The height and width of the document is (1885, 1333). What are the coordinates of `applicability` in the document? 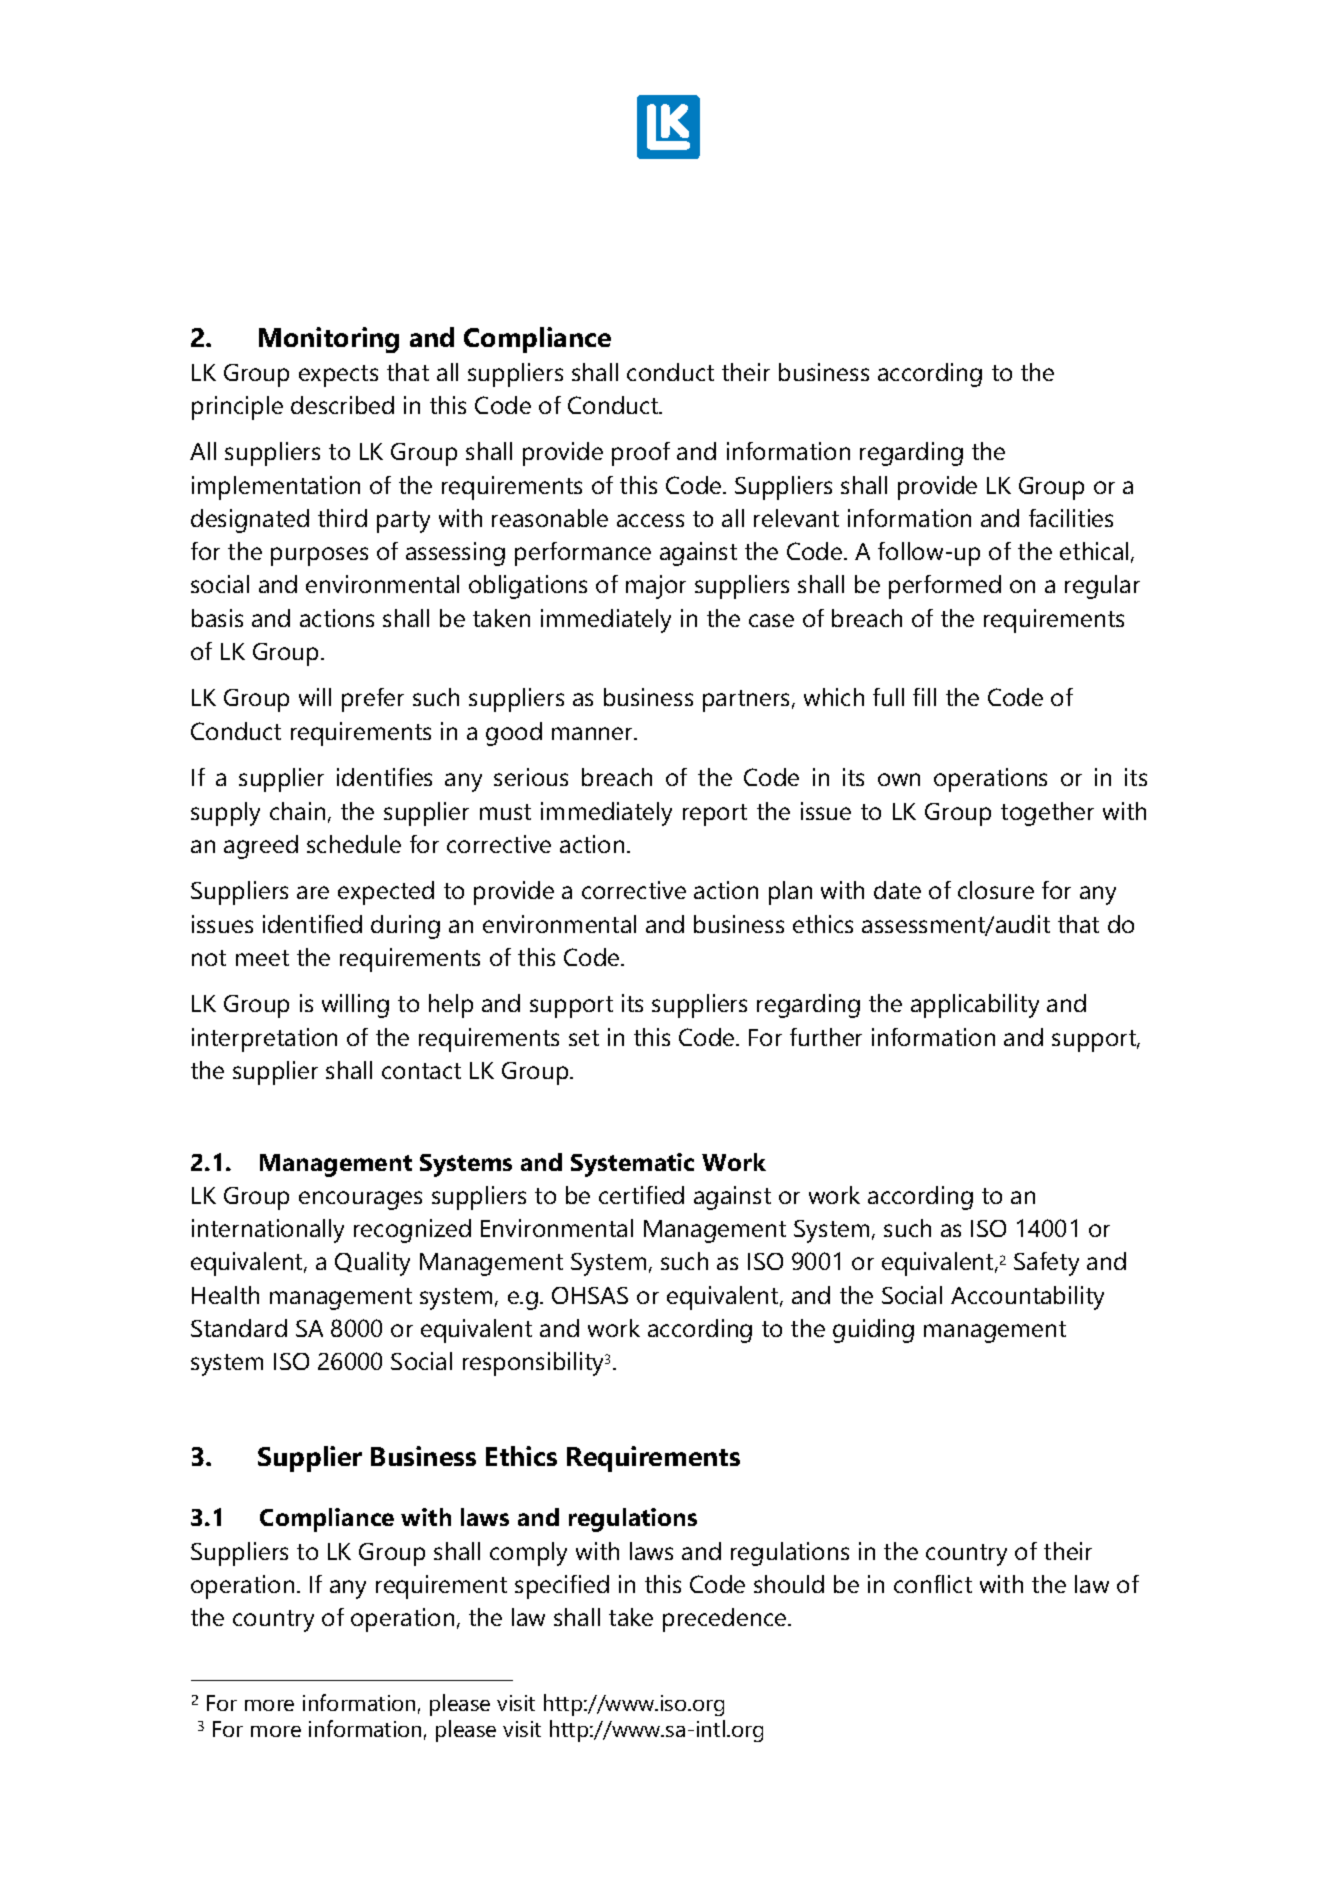 It's located at (975, 1006).
